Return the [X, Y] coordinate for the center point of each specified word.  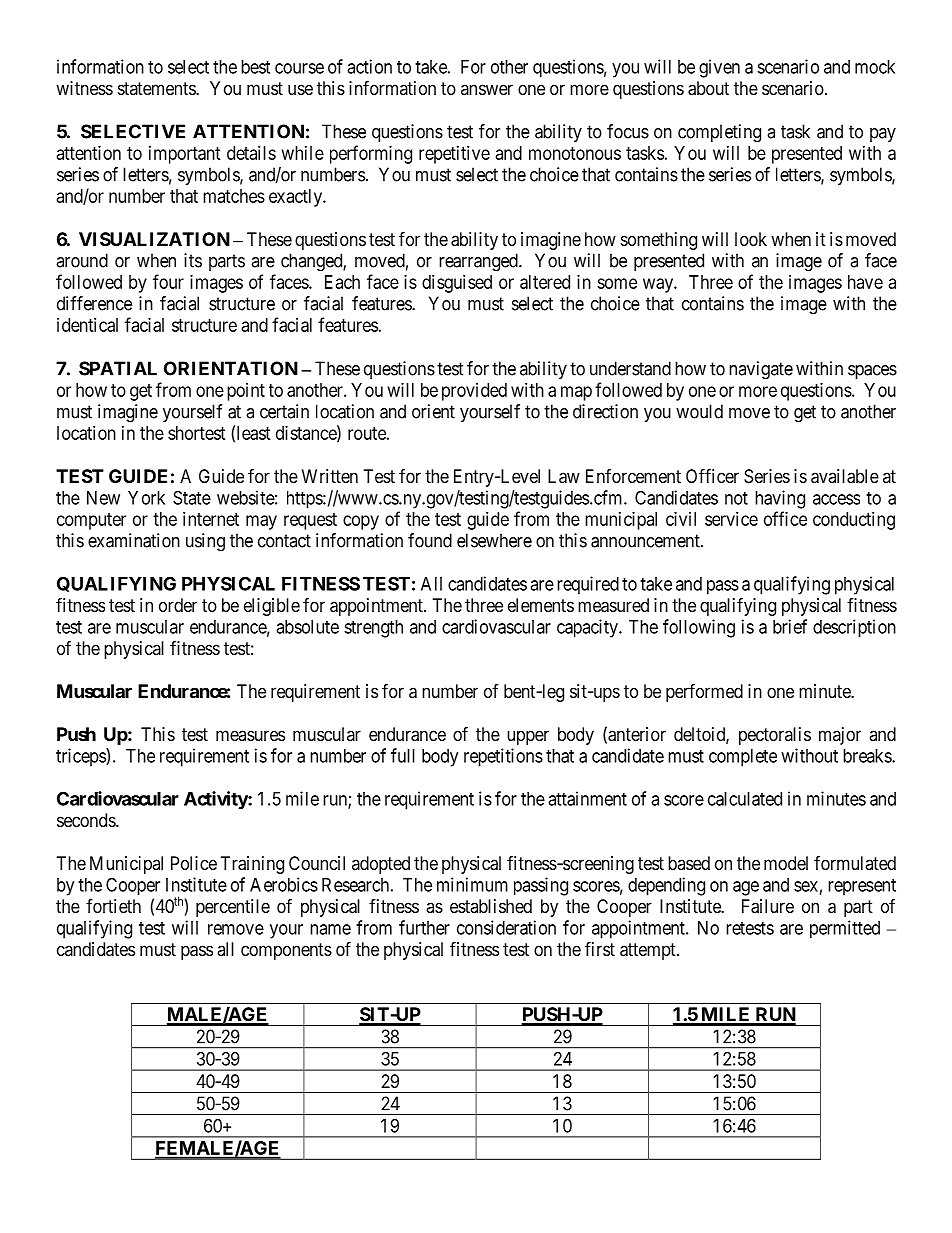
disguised [457, 284]
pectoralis [775, 736]
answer [487, 89]
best [255, 67]
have [865, 282]
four [168, 281]
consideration [506, 927]
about [708, 88]
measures [250, 735]
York [146, 498]
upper [528, 737]
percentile [233, 908]
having [780, 499]
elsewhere [494, 540]
